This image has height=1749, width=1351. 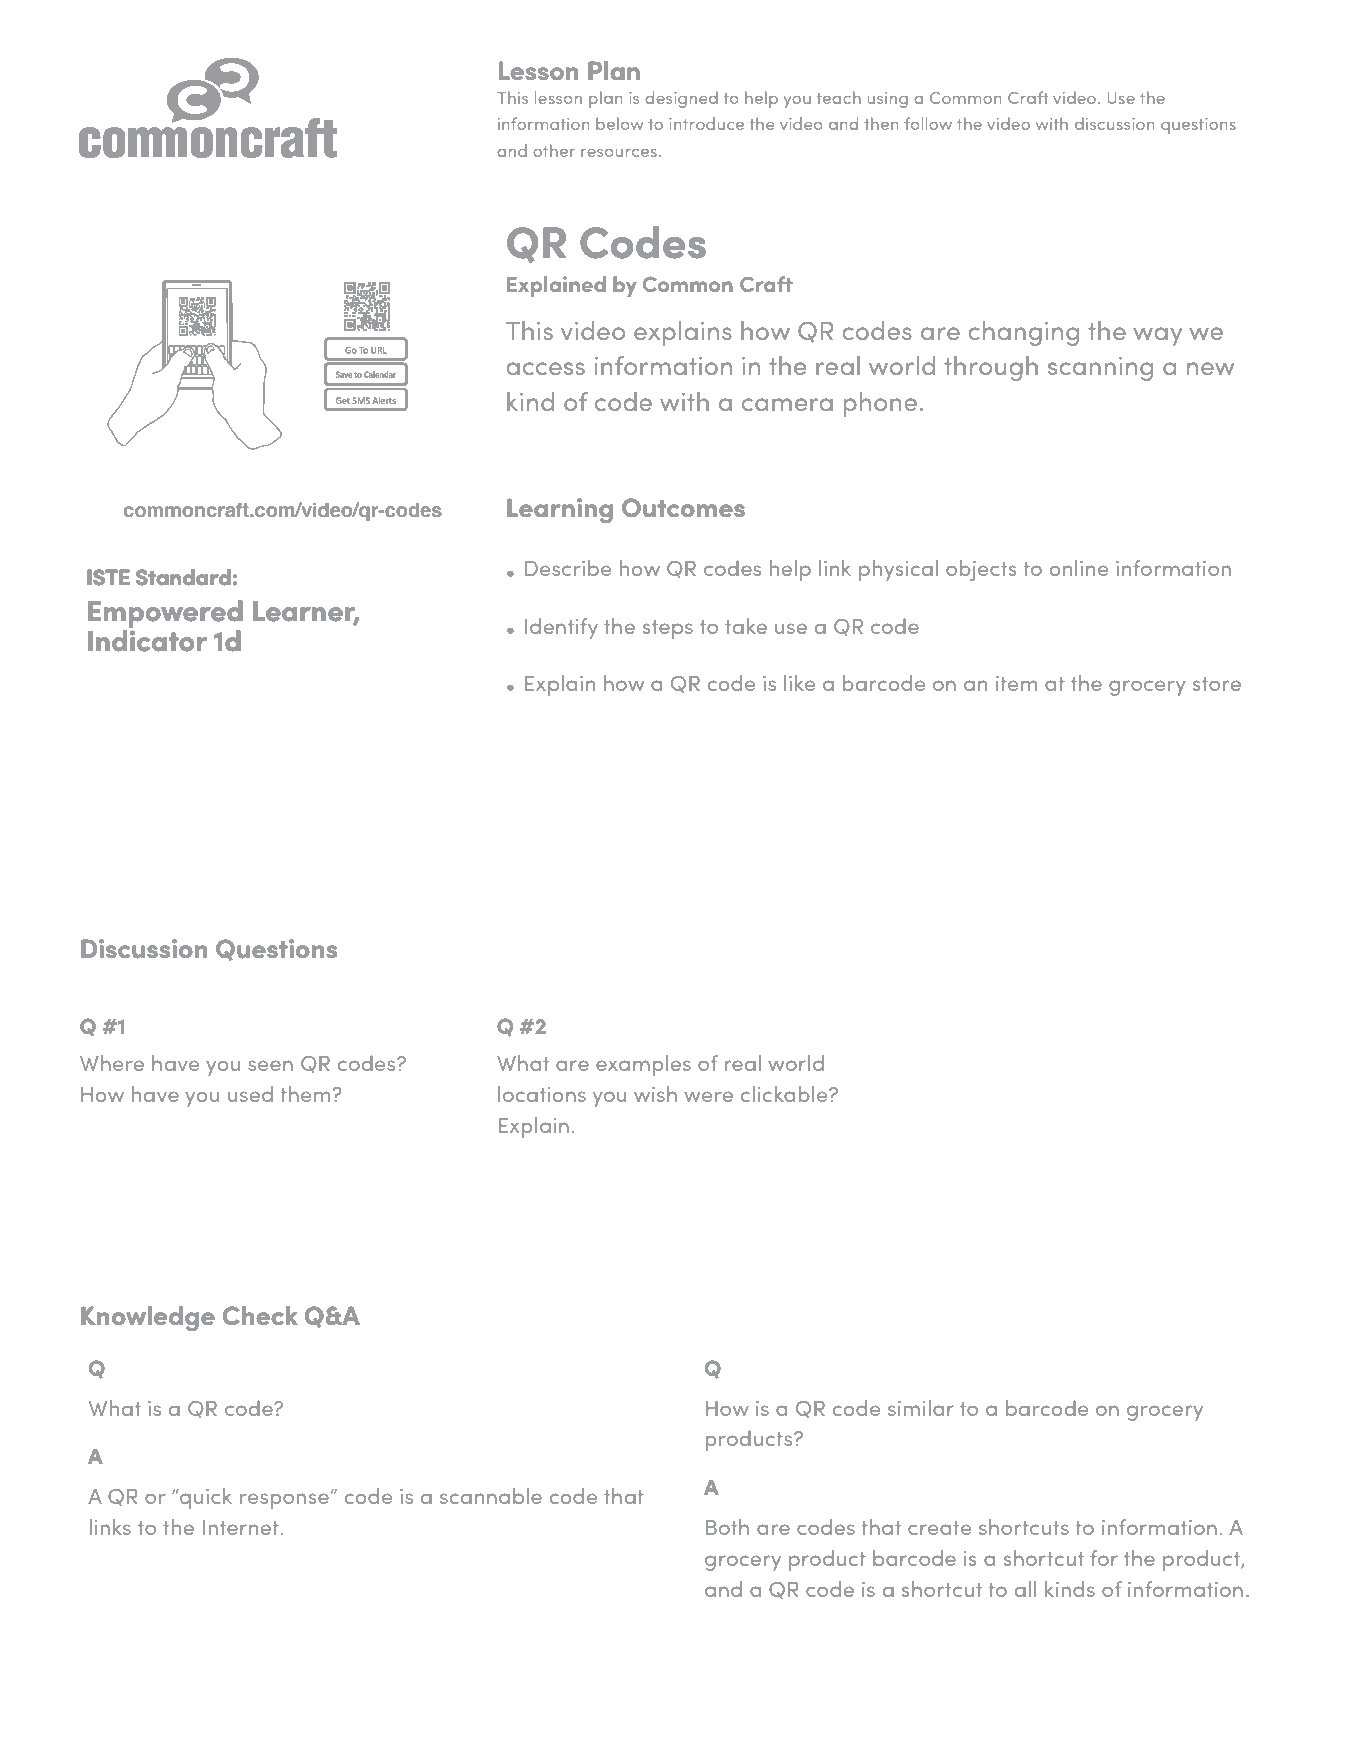 What do you see at coordinates (785, 1094) in the image?
I see `clickable` at bounding box center [785, 1094].
